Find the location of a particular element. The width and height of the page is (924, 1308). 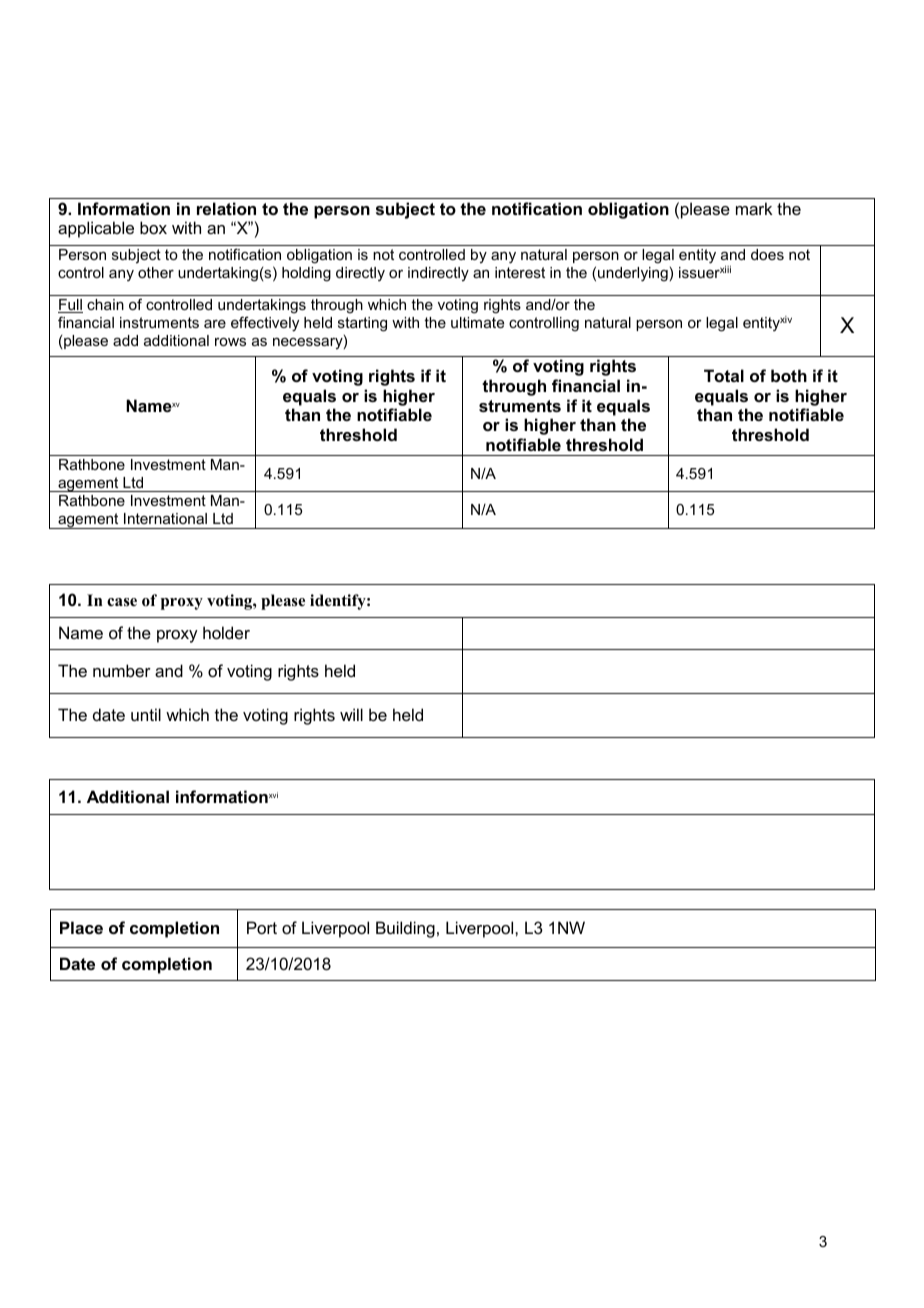

box is located at coordinates (153, 227).
